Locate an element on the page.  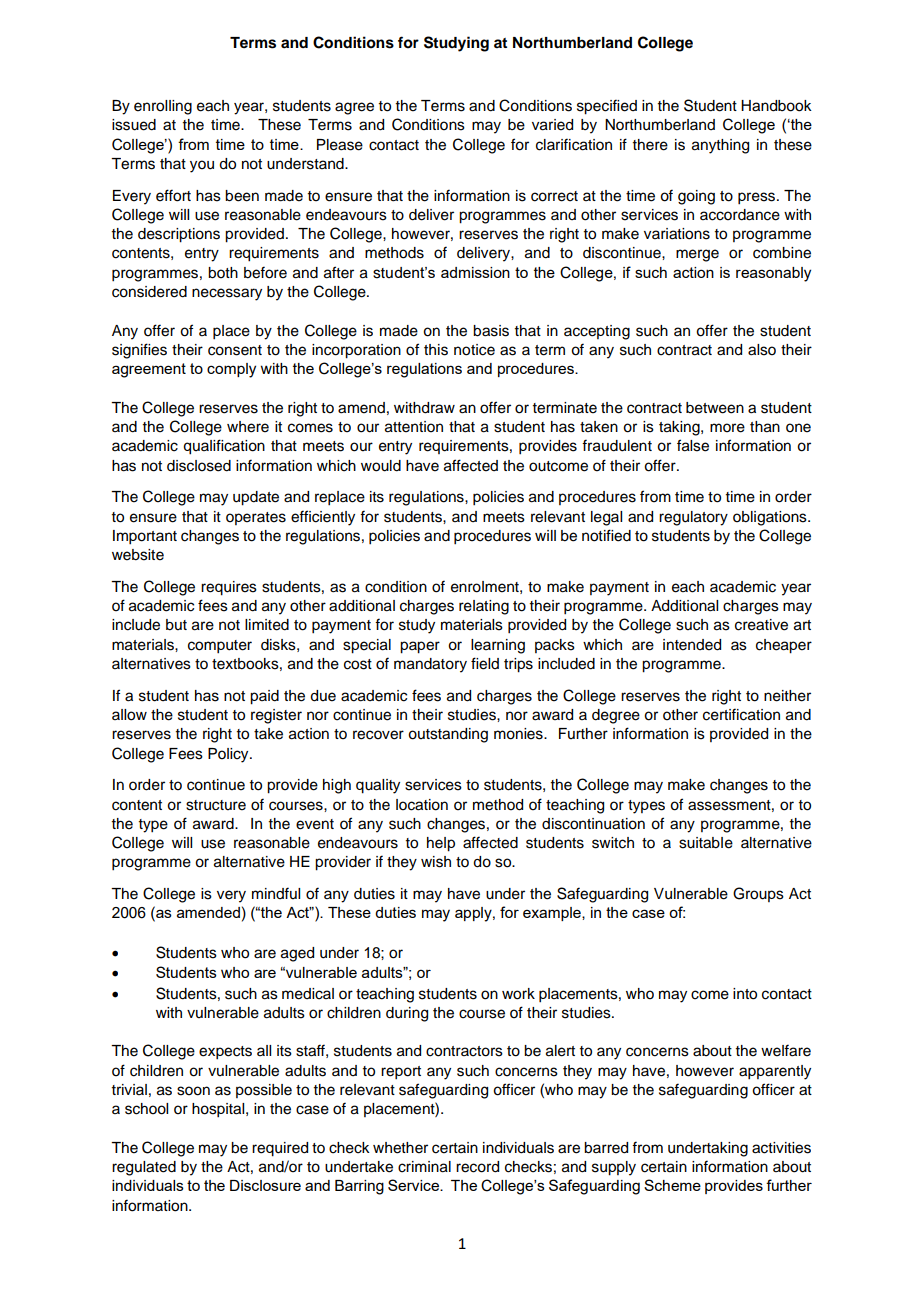
wish is located at coordinates (436, 862).
